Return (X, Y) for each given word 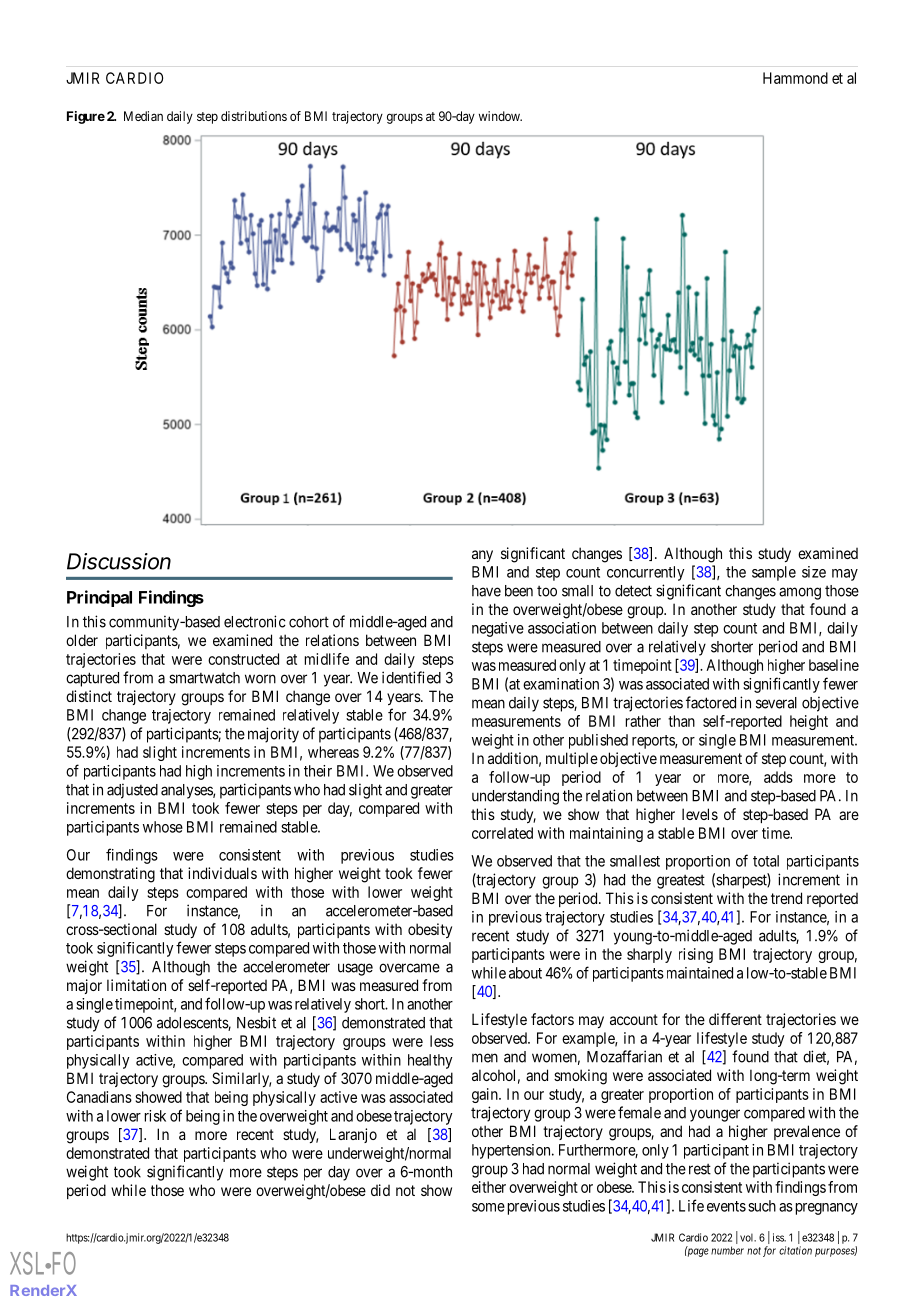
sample (774, 573)
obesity (430, 930)
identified (411, 677)
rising (696, 955)
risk (155, 1116)
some (488, 1207)
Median (143, 116)
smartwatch (204, 678)
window (500, 116)
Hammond (795, 78)
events (726, 1206)
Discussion (119, 561)
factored (711, 702)
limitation (136, 985)
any (482, 556)
